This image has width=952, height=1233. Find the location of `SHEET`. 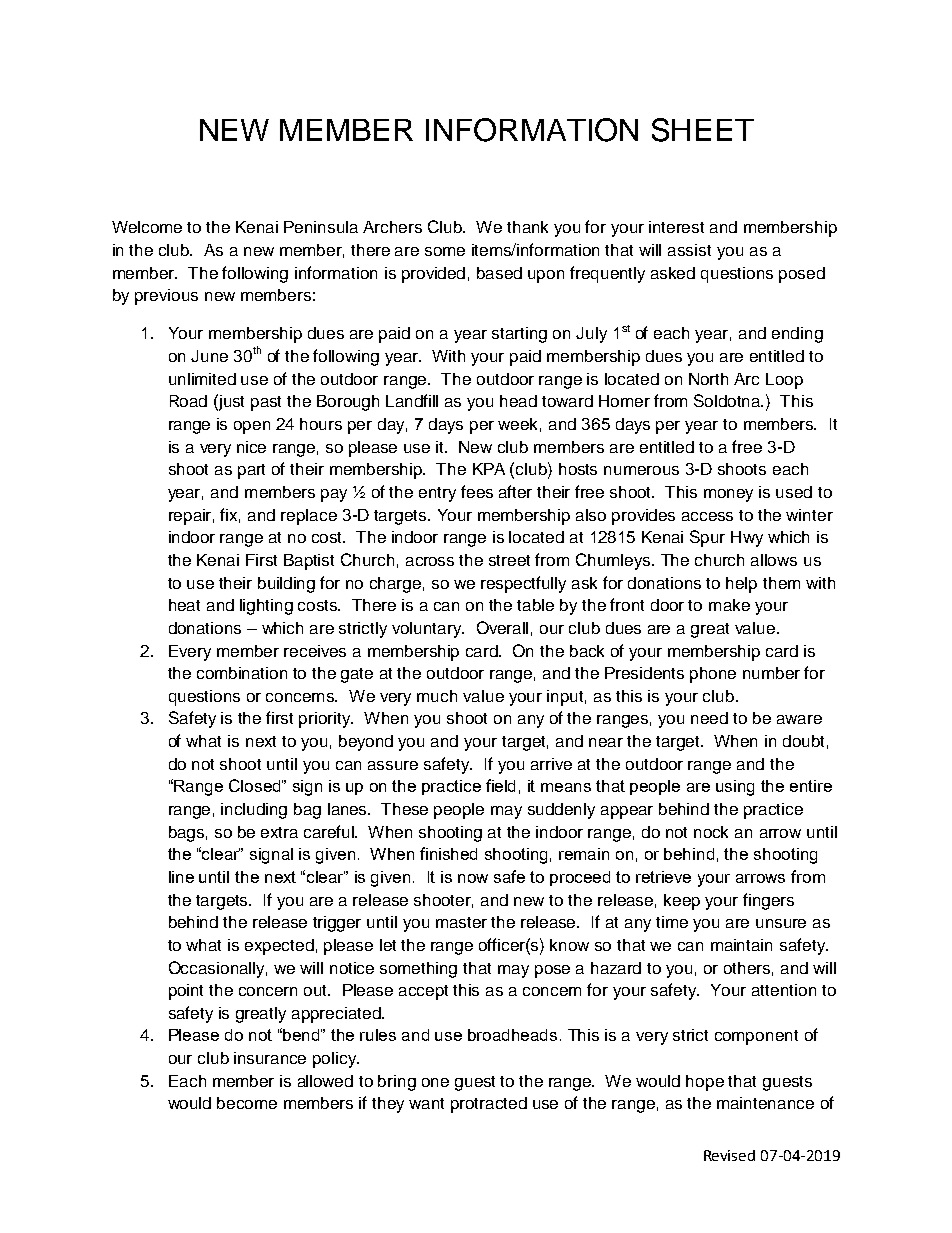

SHEET is located at coordinates (703, 130).
